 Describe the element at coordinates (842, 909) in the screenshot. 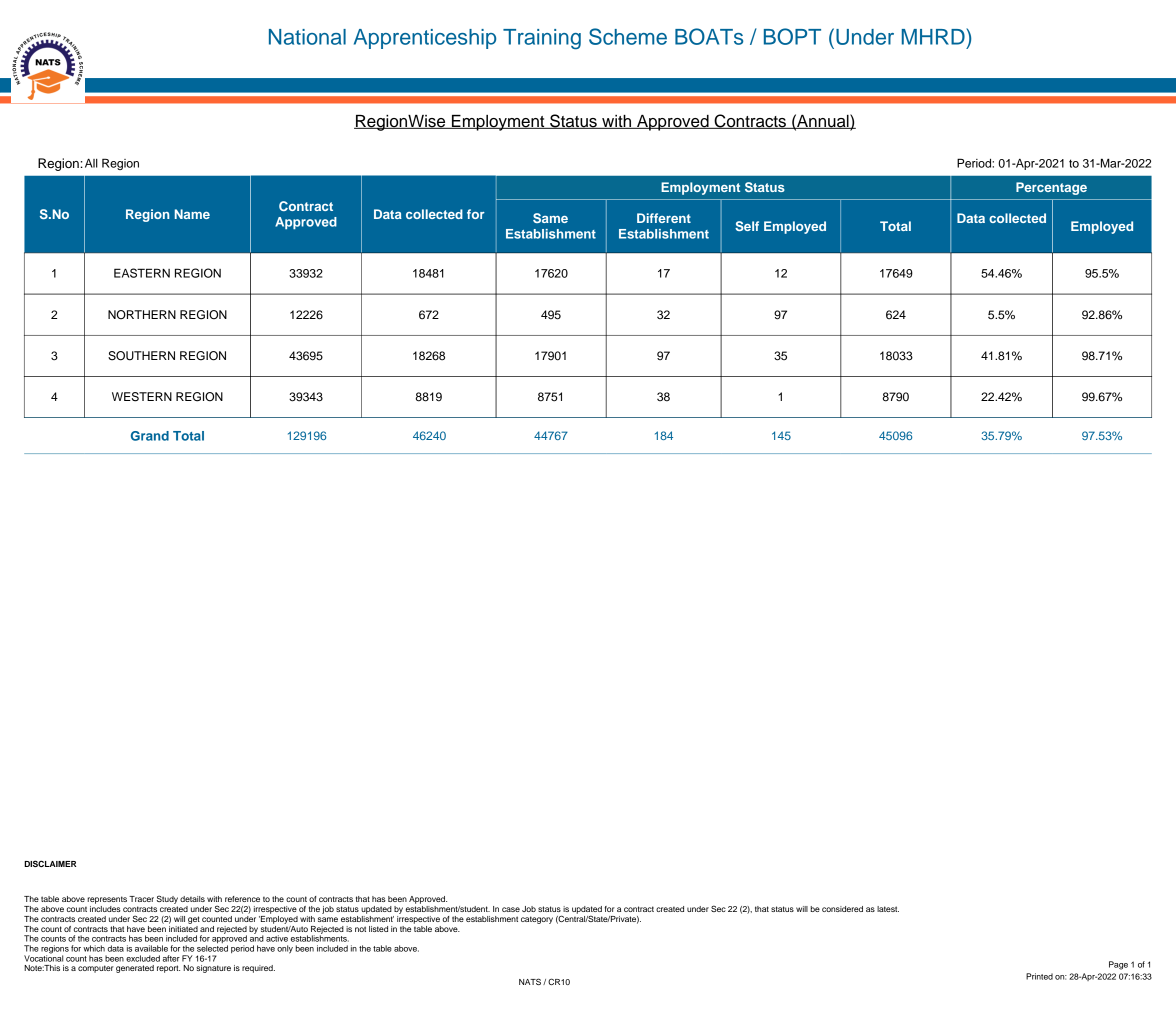

I see `considered` at that location.
